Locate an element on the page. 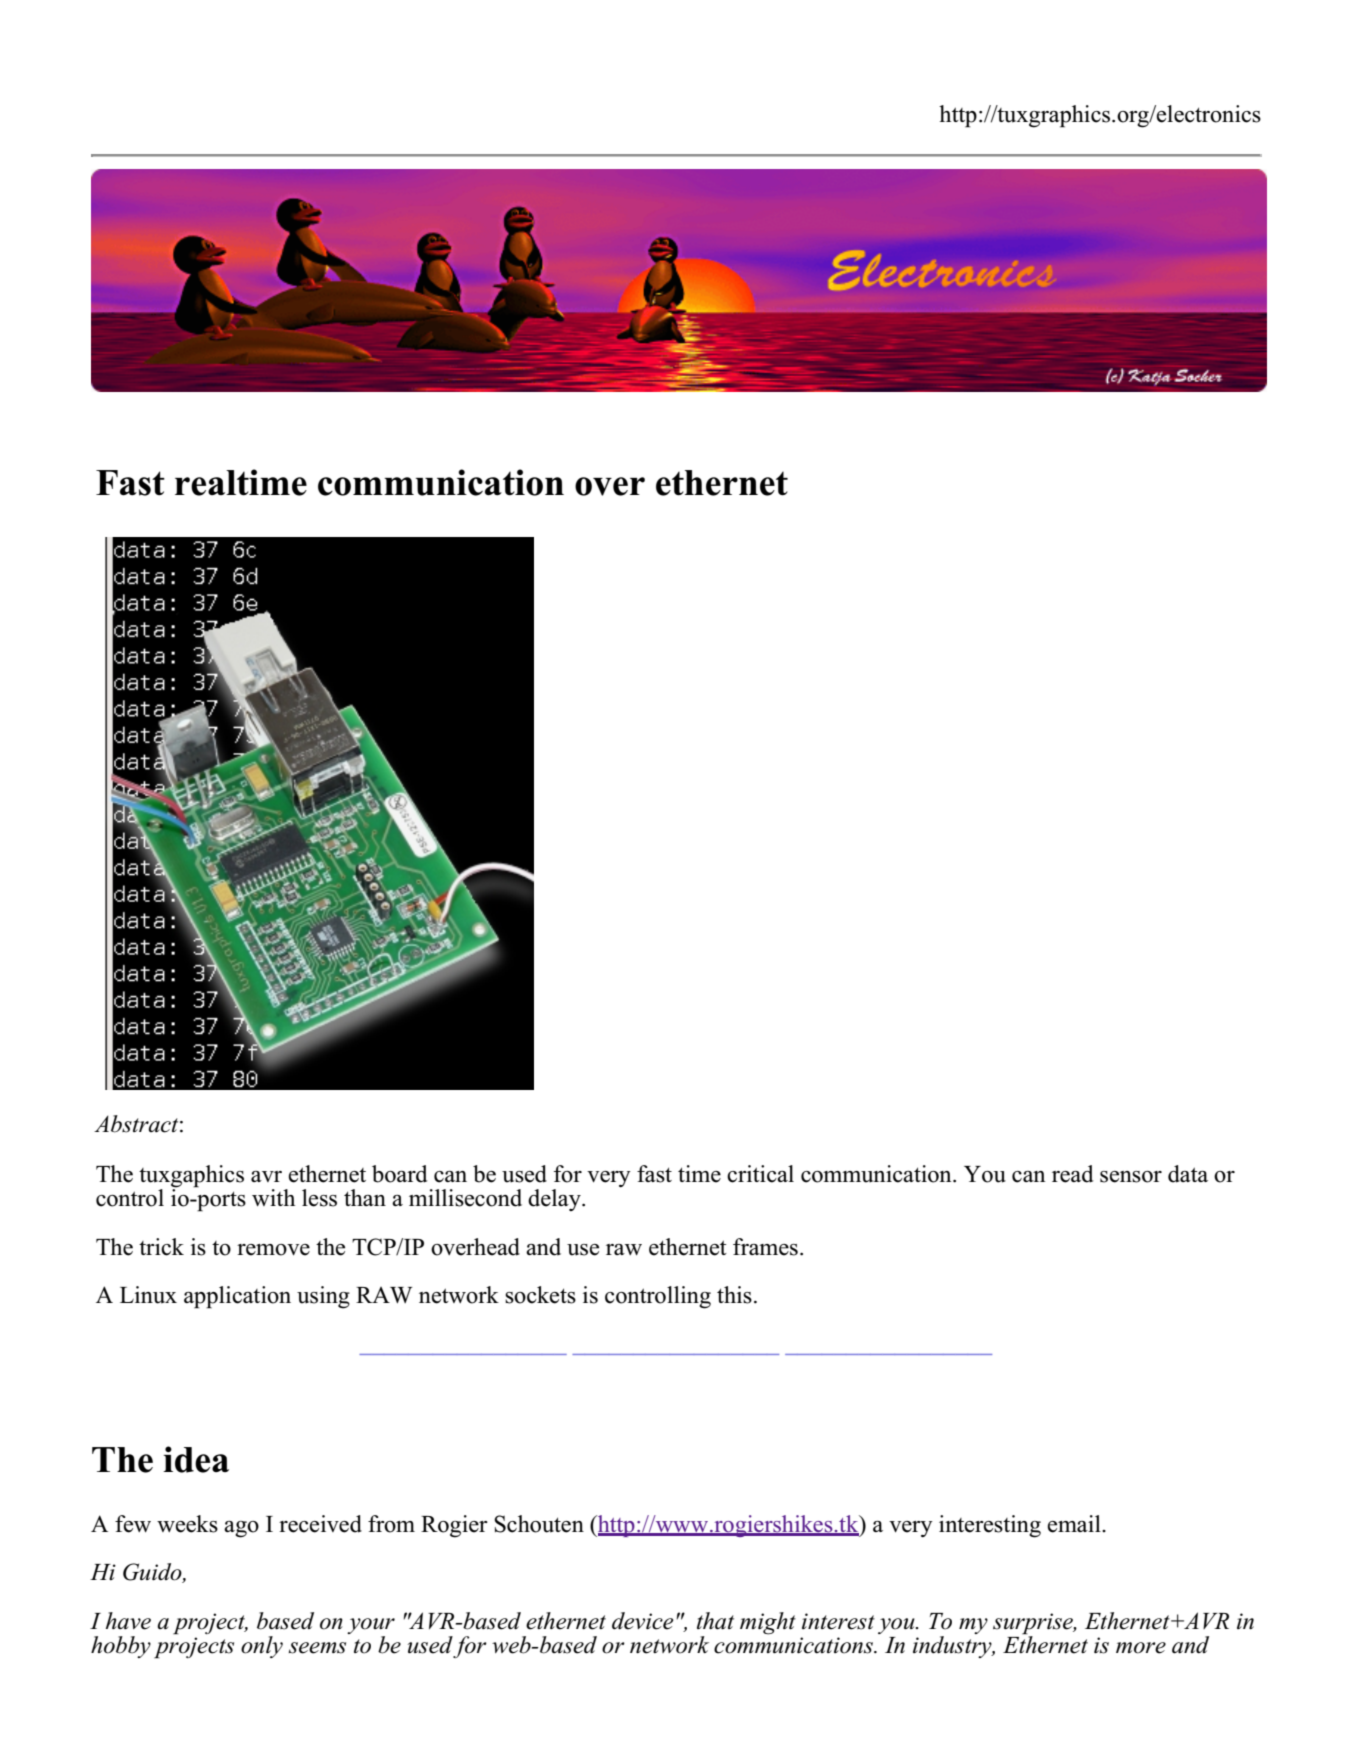 The image size is (1353, 1751). frames is located at coordinates (765, 1247).
